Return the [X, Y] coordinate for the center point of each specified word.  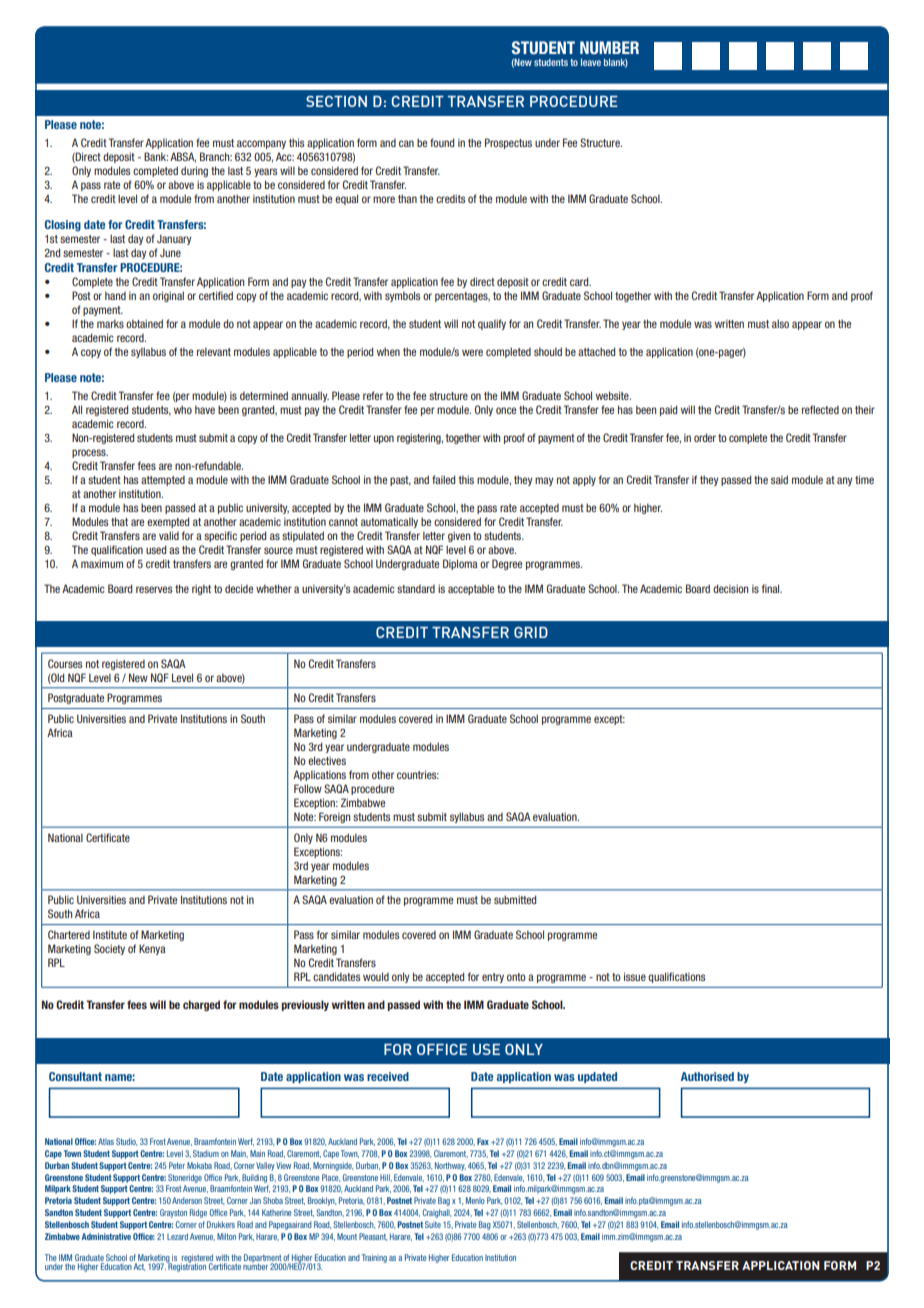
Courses [65, 663]
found [442, 142]
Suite [433, 1224]
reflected [820, 409]
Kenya [152, 949]
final [772, 588]
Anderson [187, 1200]
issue [635, 976]
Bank [156, 156]
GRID [531, 632]
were [472, 352]
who [183, 409]
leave [591, 62]
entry [493, 978]
